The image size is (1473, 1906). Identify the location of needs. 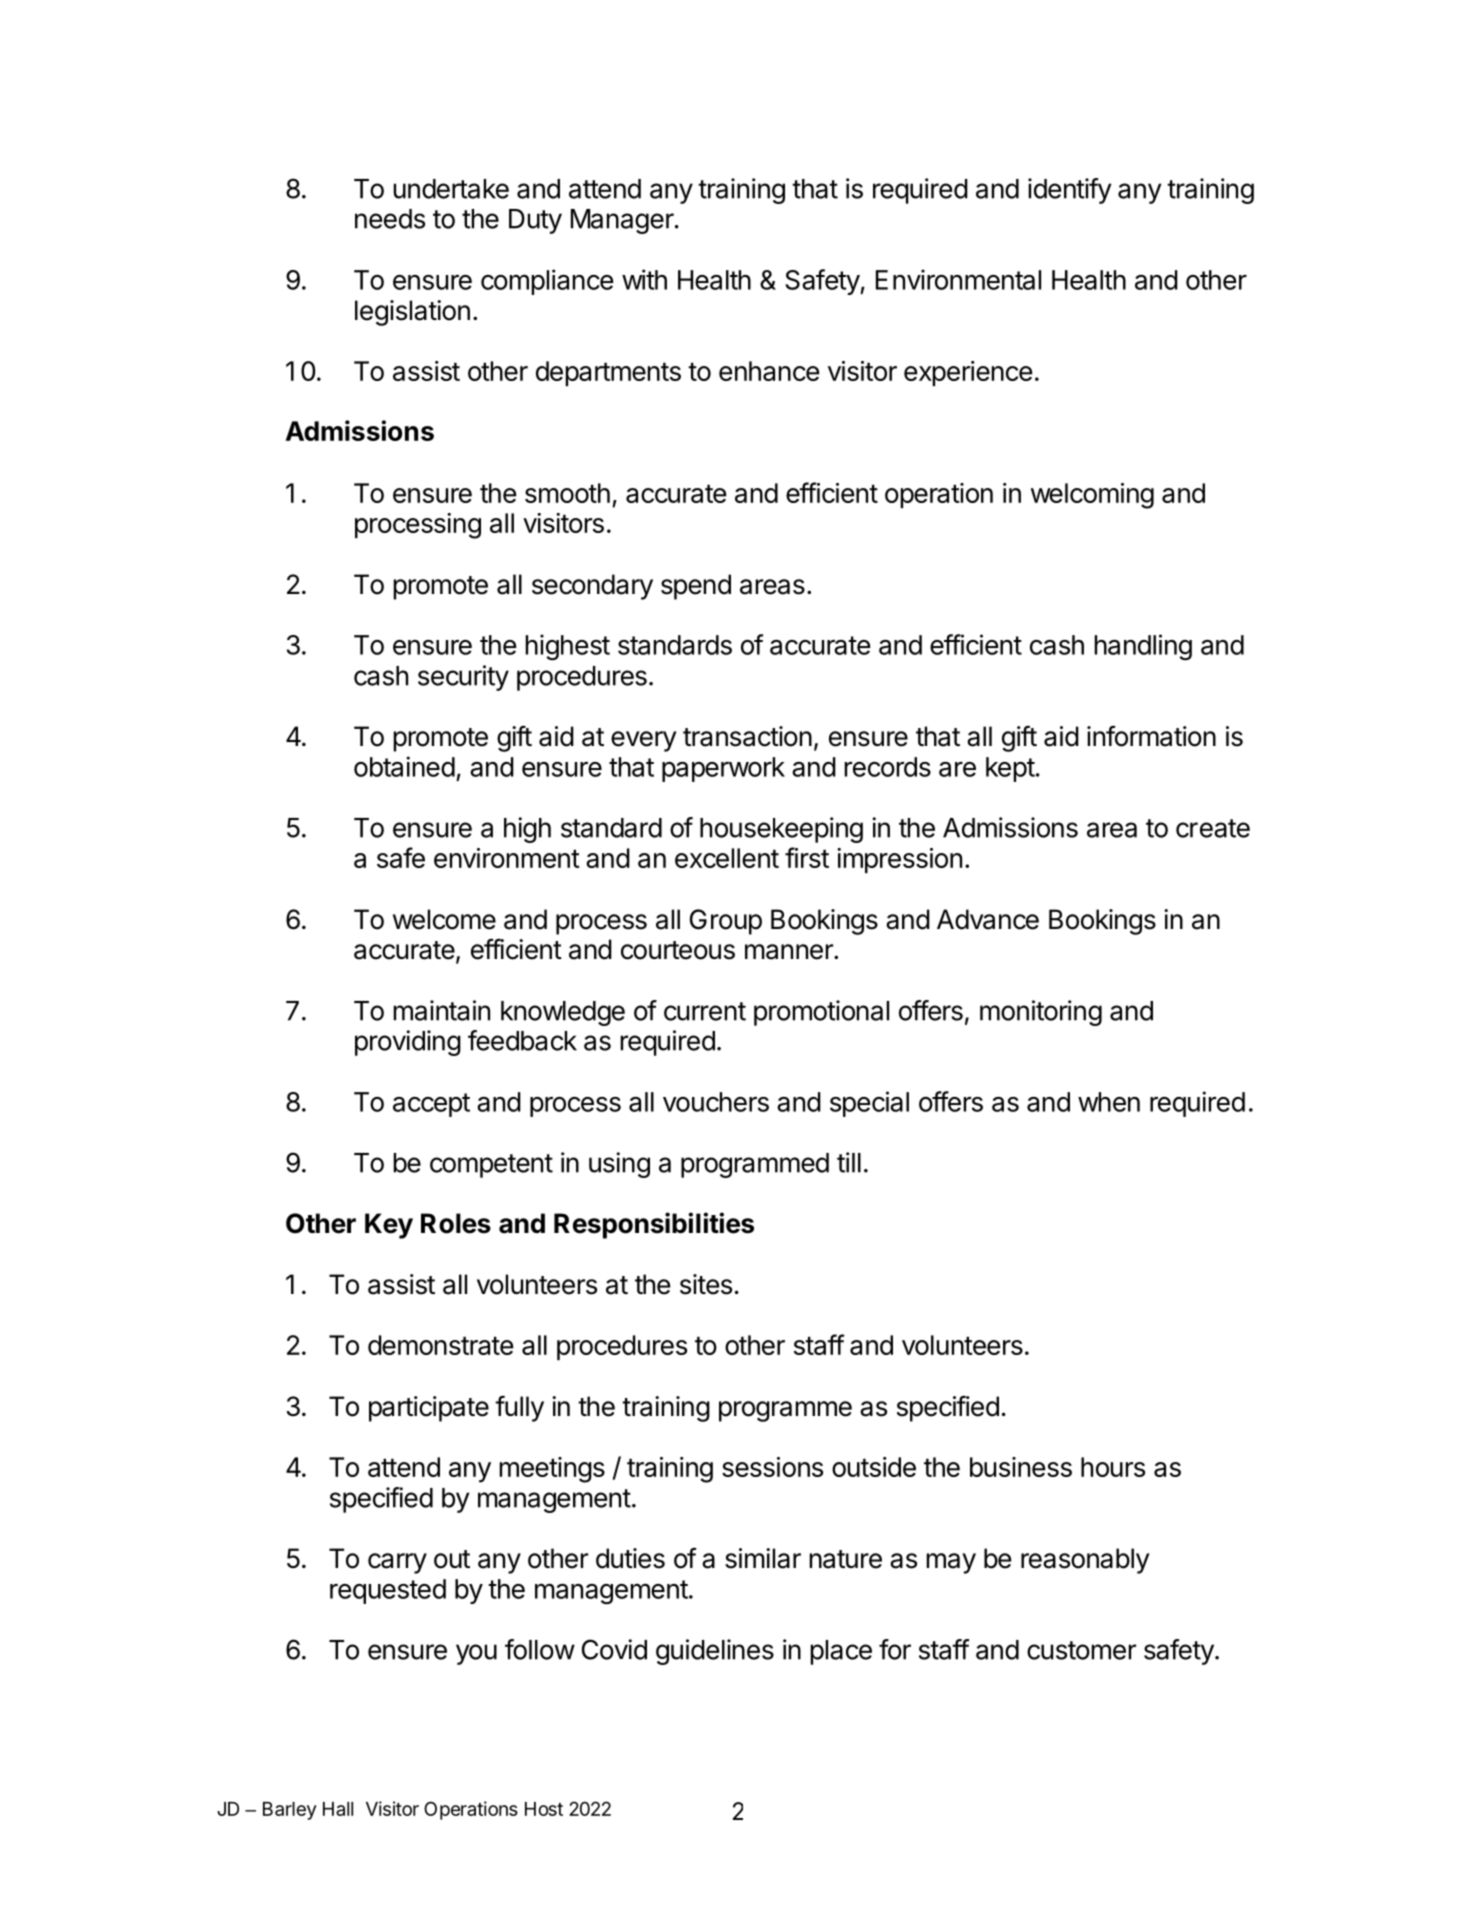
(390, 219).
